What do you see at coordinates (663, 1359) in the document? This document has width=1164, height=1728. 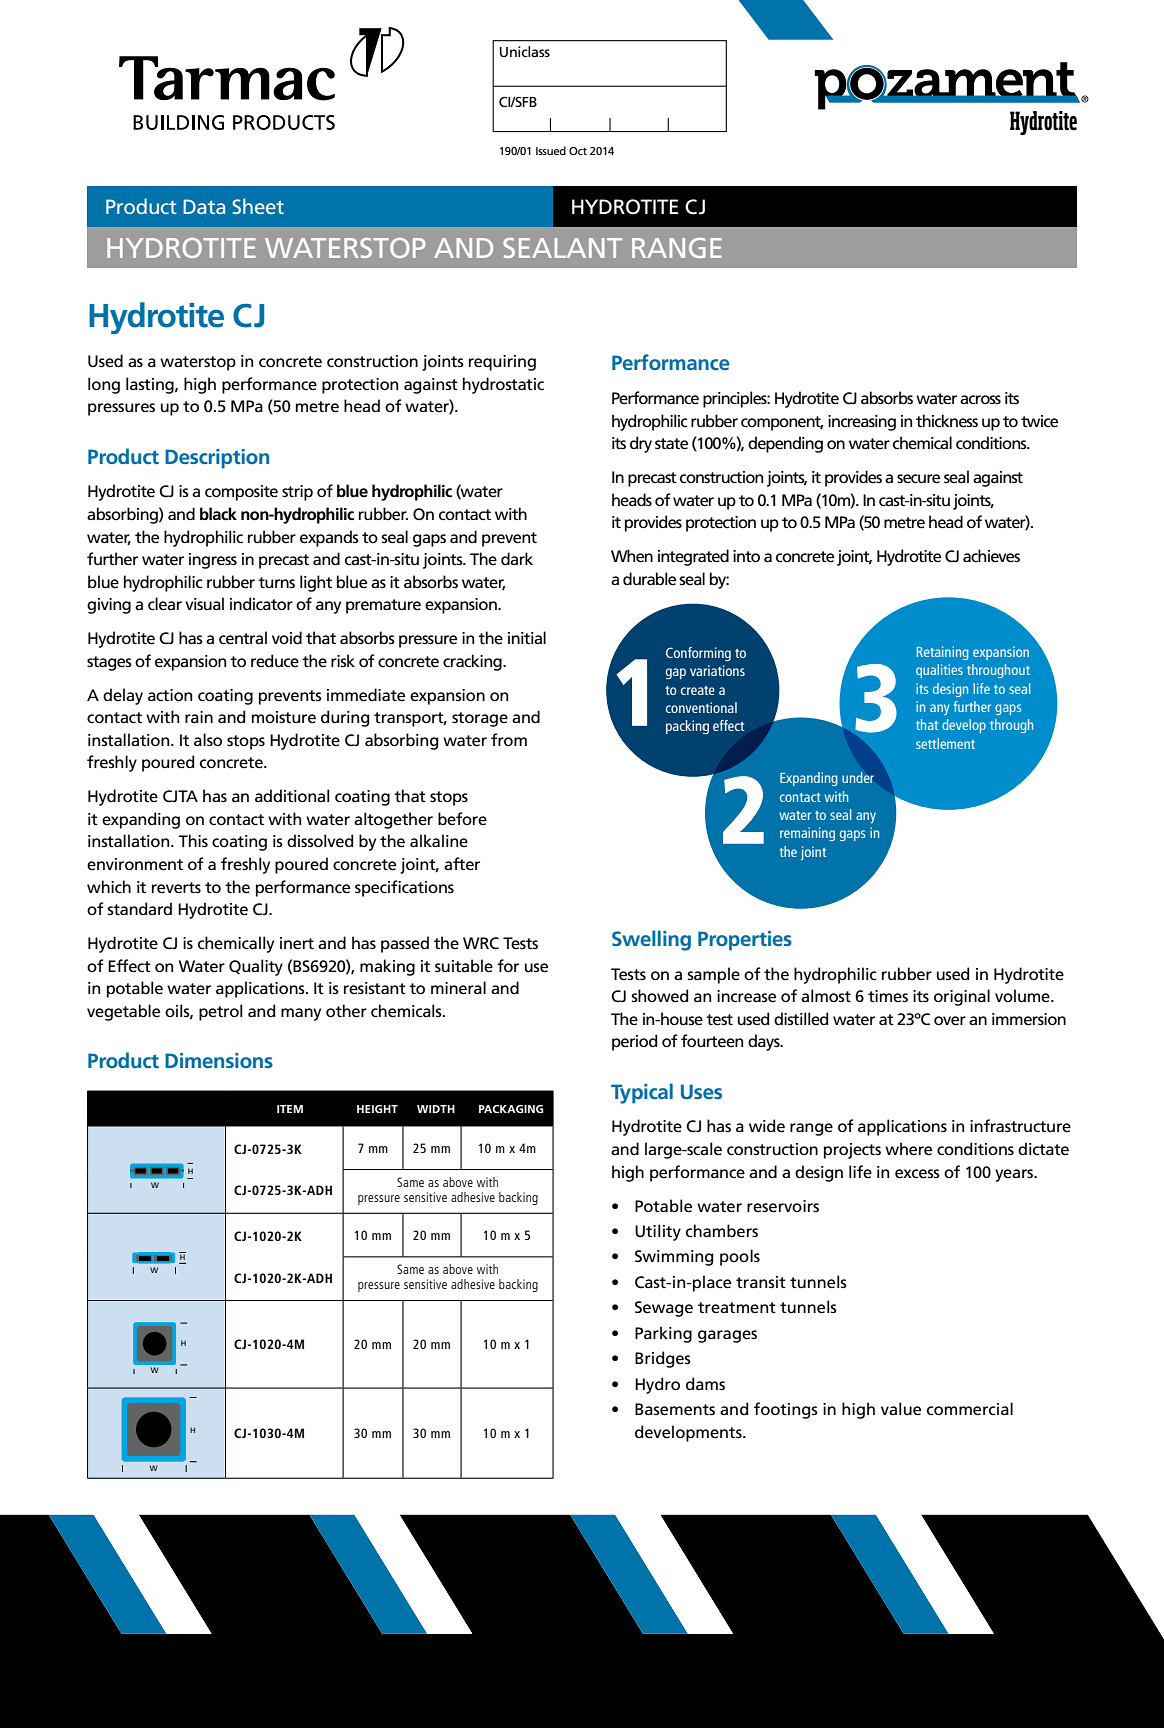 I see `Bridges` at bounding box center [663, 1359].
